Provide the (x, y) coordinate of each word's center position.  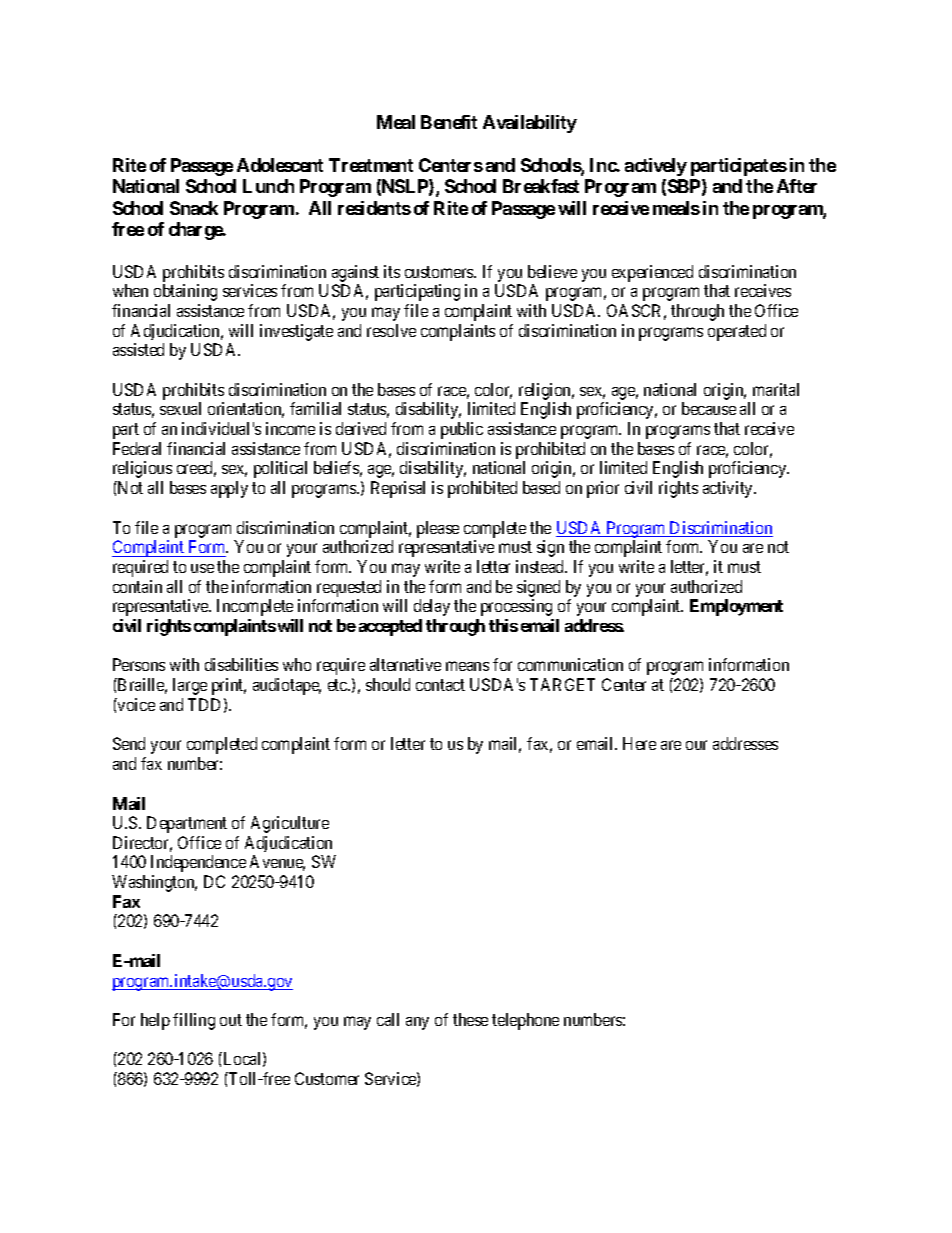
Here (639, 743)
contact (440, 685)
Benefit (449, 122)
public (462, 430)
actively (656, 167)
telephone (525, 1021)
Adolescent (280, 165)
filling (194, 1021)
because (709, 408)
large (190, 686)
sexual (180, 408)
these (470, 1019)
